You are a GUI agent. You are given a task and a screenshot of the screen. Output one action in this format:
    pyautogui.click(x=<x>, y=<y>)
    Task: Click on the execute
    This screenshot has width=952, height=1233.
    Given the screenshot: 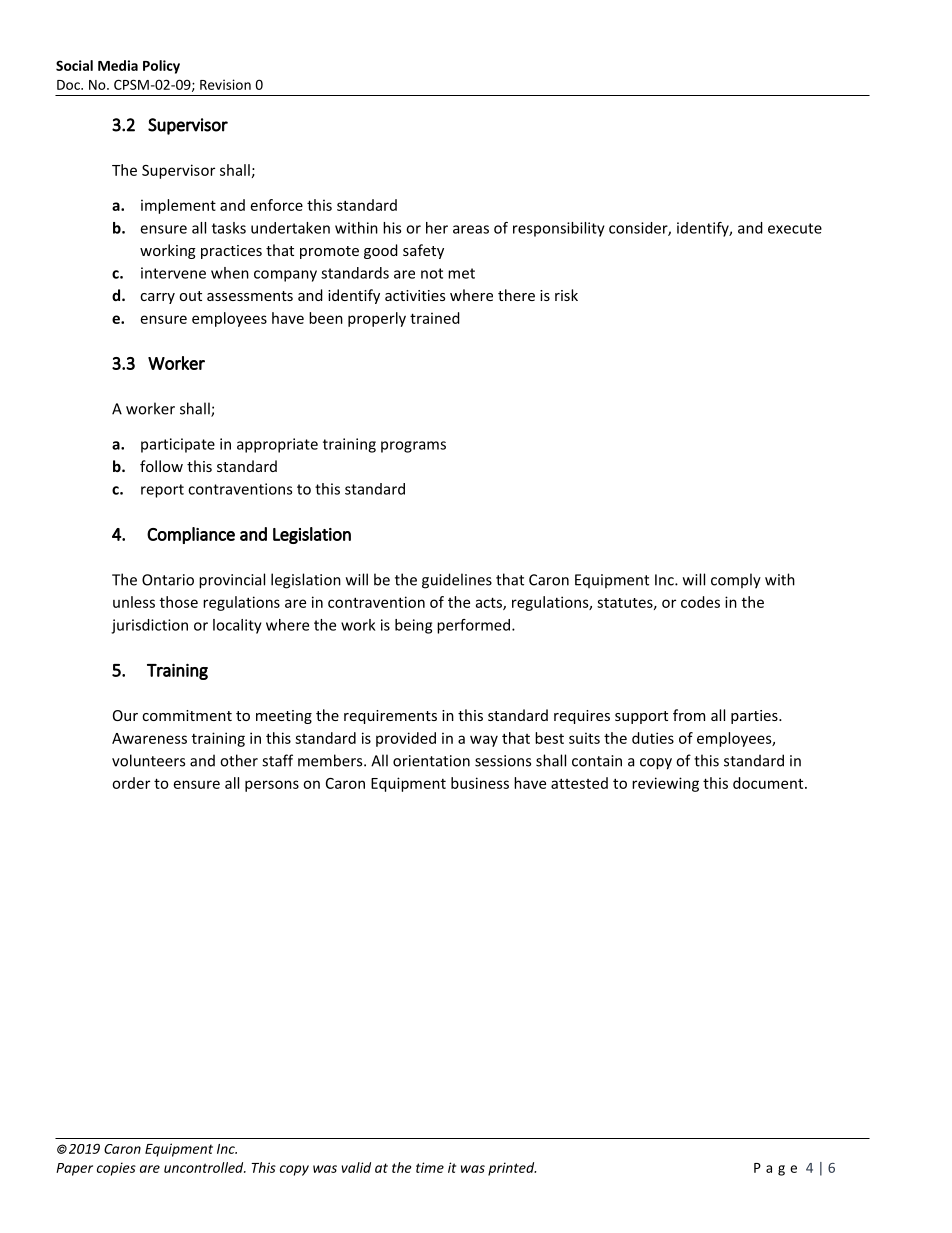 What is the action you would take?
    pyautogui.click(x=795, y=228)
